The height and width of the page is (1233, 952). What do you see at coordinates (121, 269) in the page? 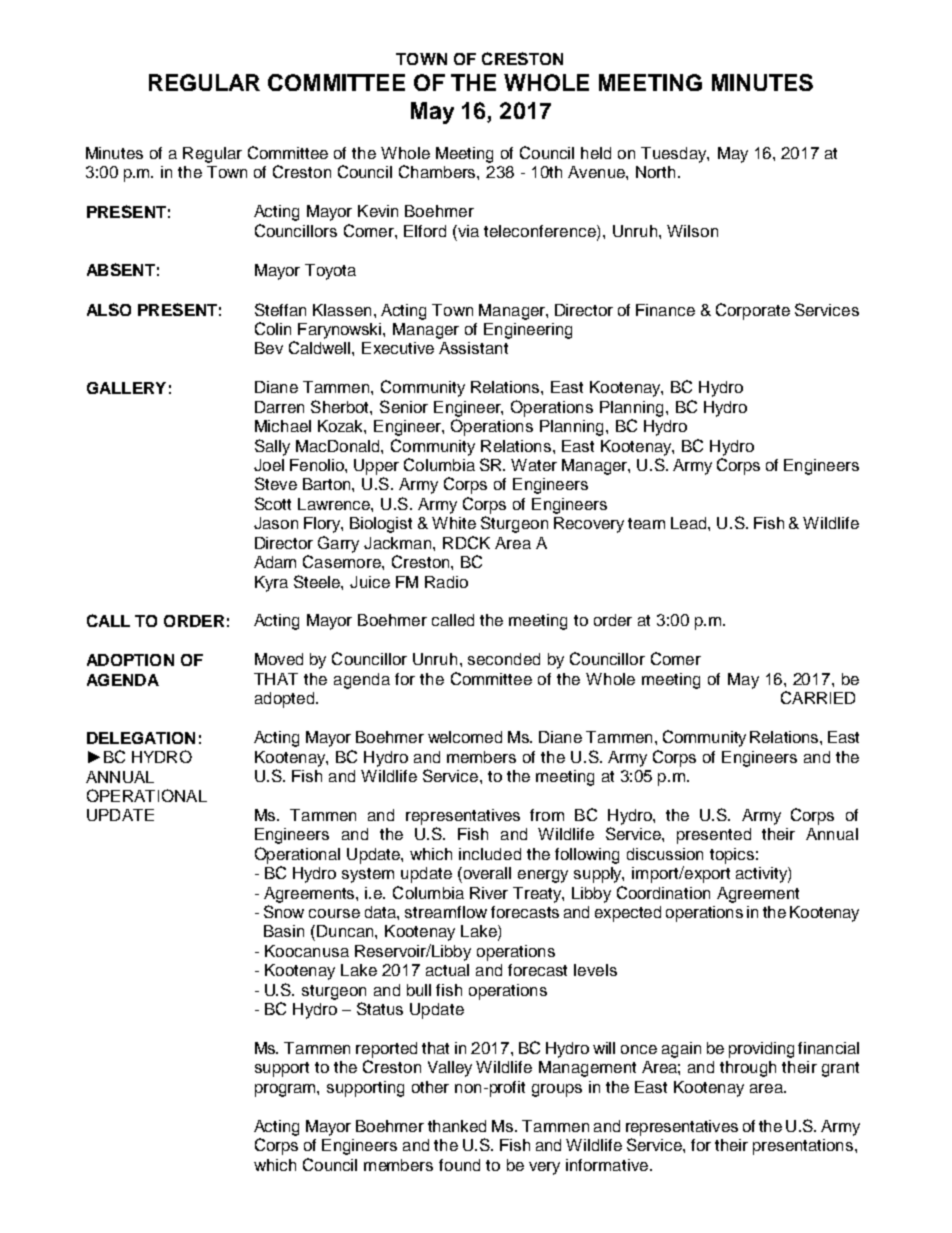
I see `ABSENT` at bounding box center [121, 269].
